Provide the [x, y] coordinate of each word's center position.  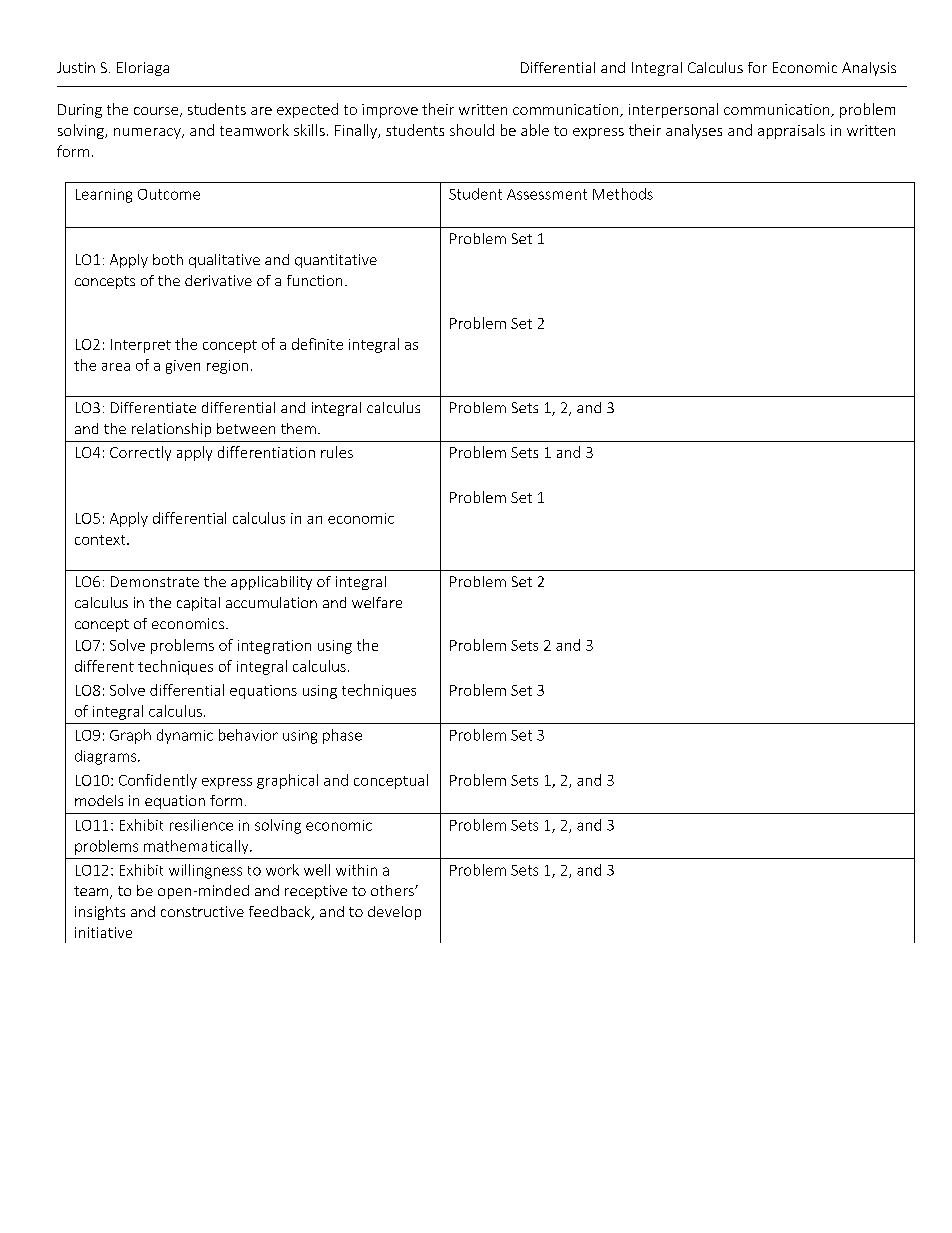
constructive [202, 911]
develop [394, 913]
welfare [377, 602]
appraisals [791, 131]
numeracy [148, 133]
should [472, 130]
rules [337, 452]
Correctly [140, 453]
